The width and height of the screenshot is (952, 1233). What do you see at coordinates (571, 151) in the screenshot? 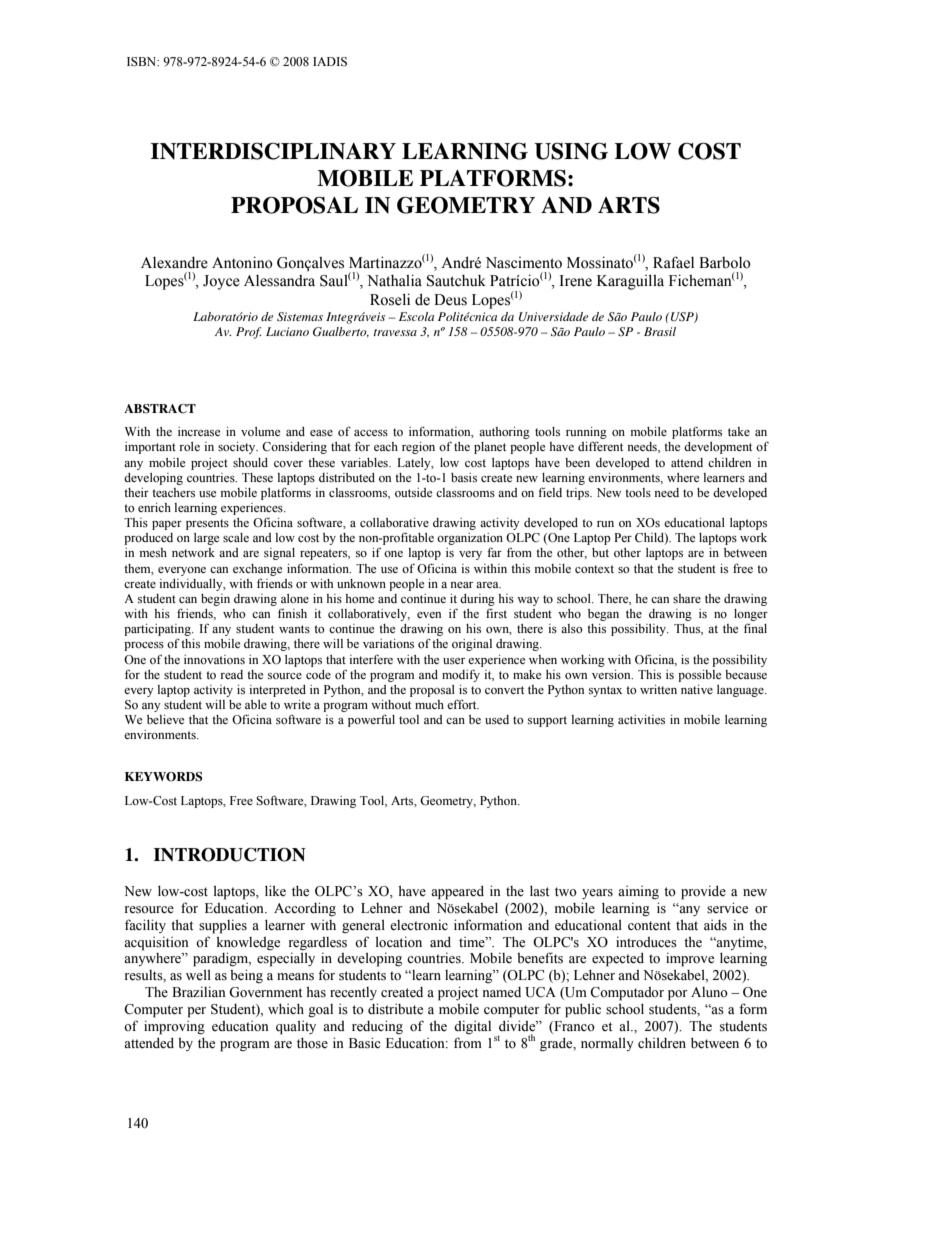
I see `USING` at bounding box center [571, 151].
